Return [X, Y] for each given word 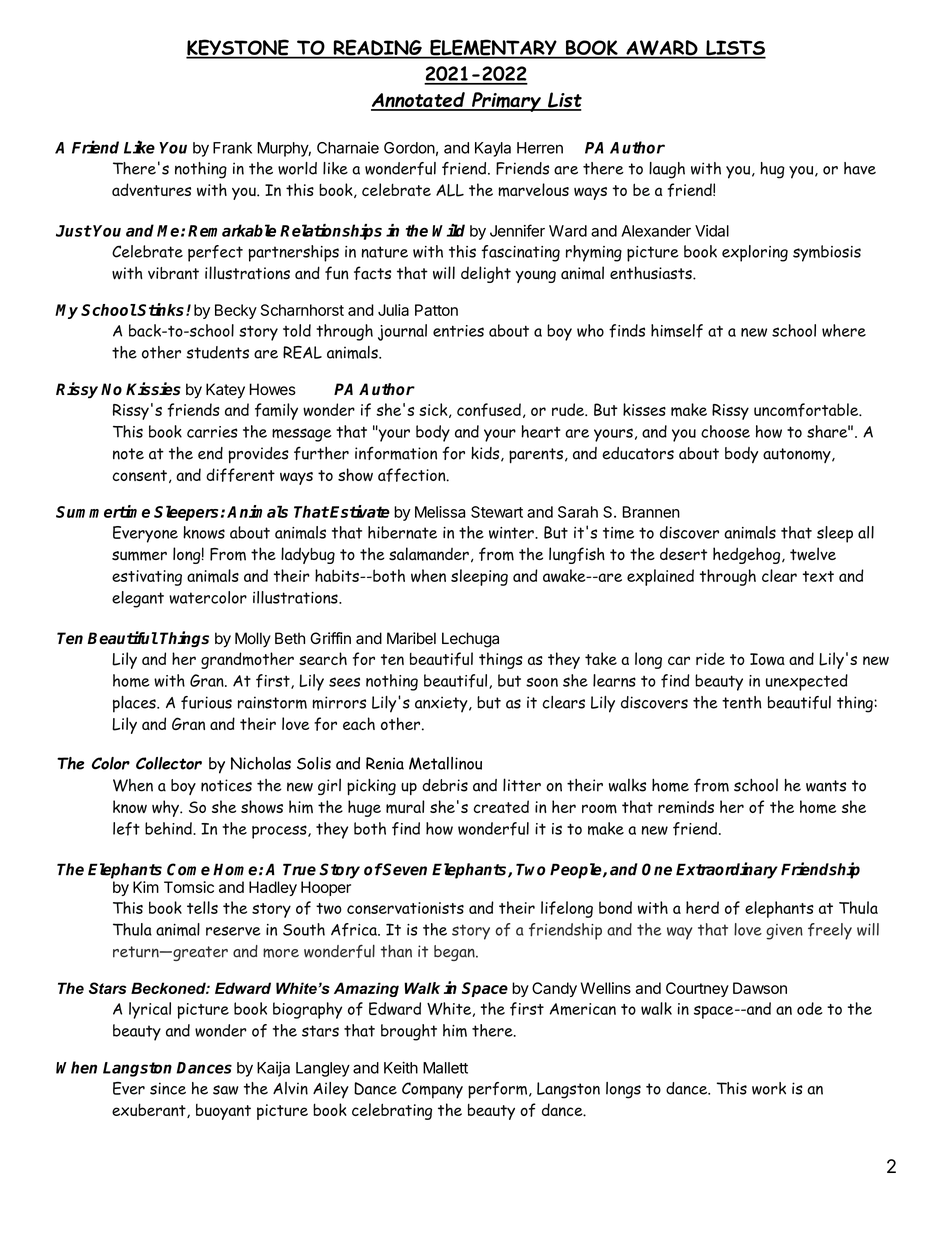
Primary [506, 102]
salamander [429, 554]
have [860, 168]
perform [499, 1090]
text [818, 576]
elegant [138, 599]
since [168, 1088]
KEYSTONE [238, 48]
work [769, 1088]
